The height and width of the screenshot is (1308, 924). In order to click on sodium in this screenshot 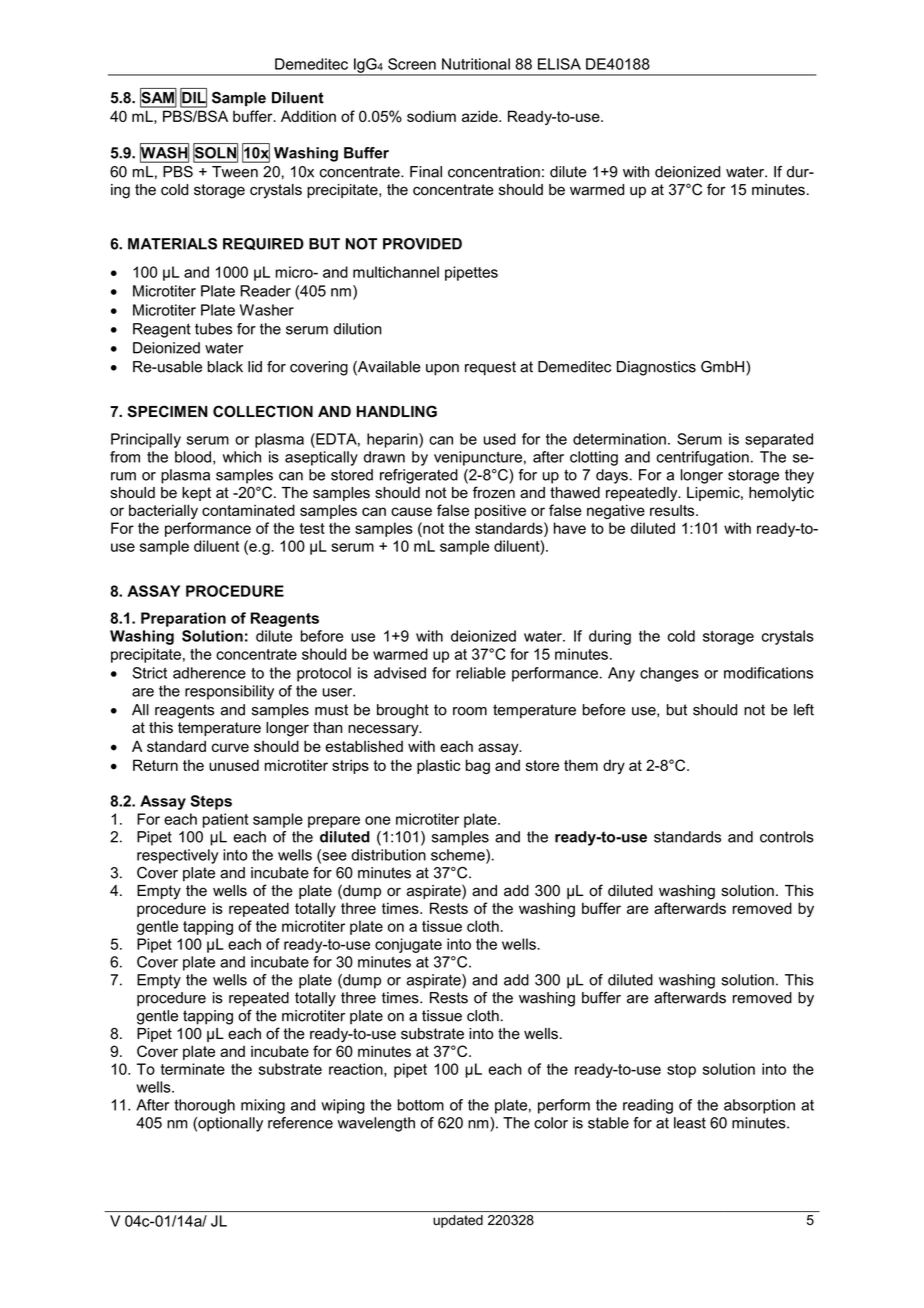, I will do `click(431, 116)`.
